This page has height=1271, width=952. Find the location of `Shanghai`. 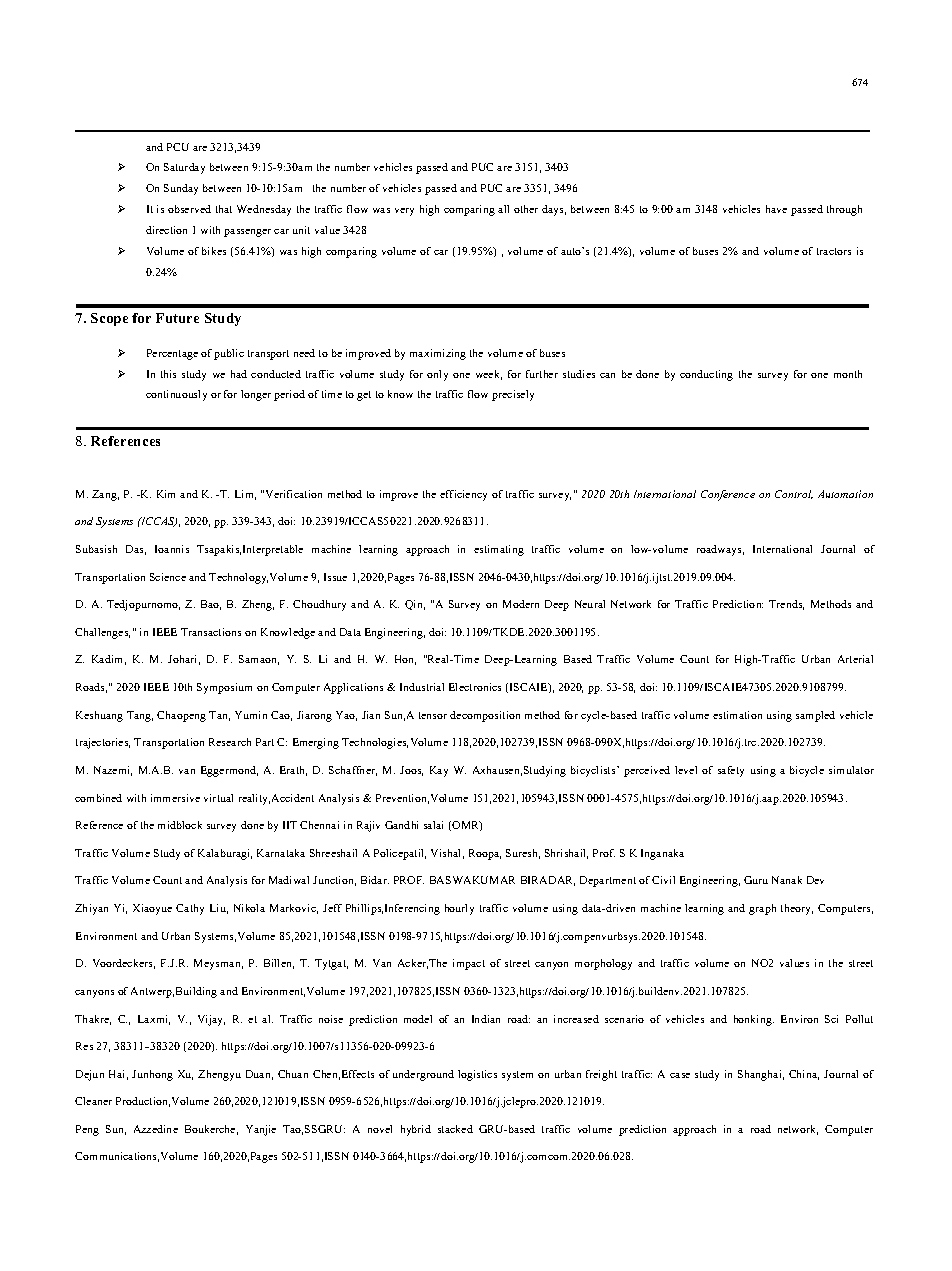

Shanghai is located at coordinates (761, 1075).
